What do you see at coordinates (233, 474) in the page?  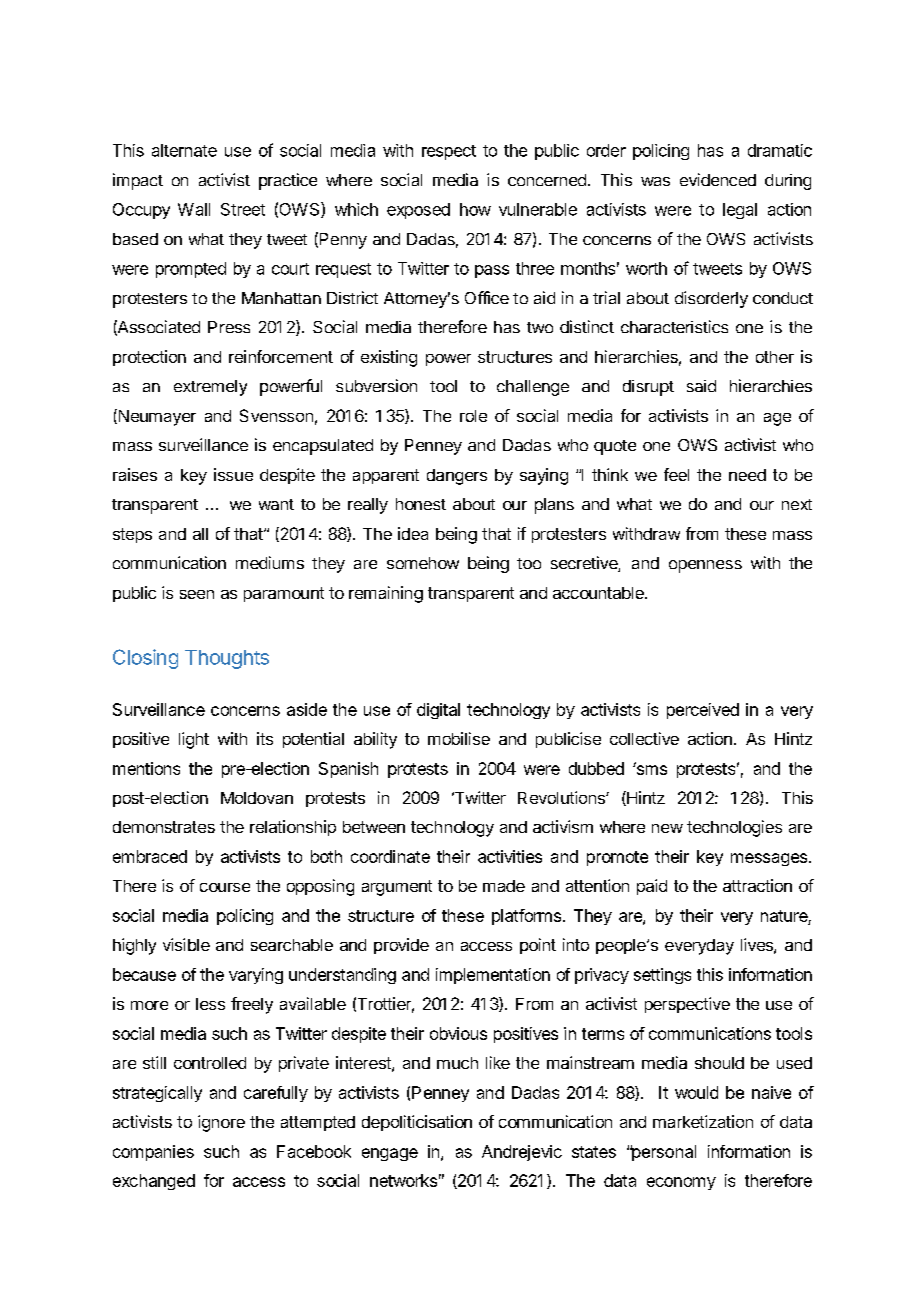 I see `issue` at bounding box center [233, 474].
